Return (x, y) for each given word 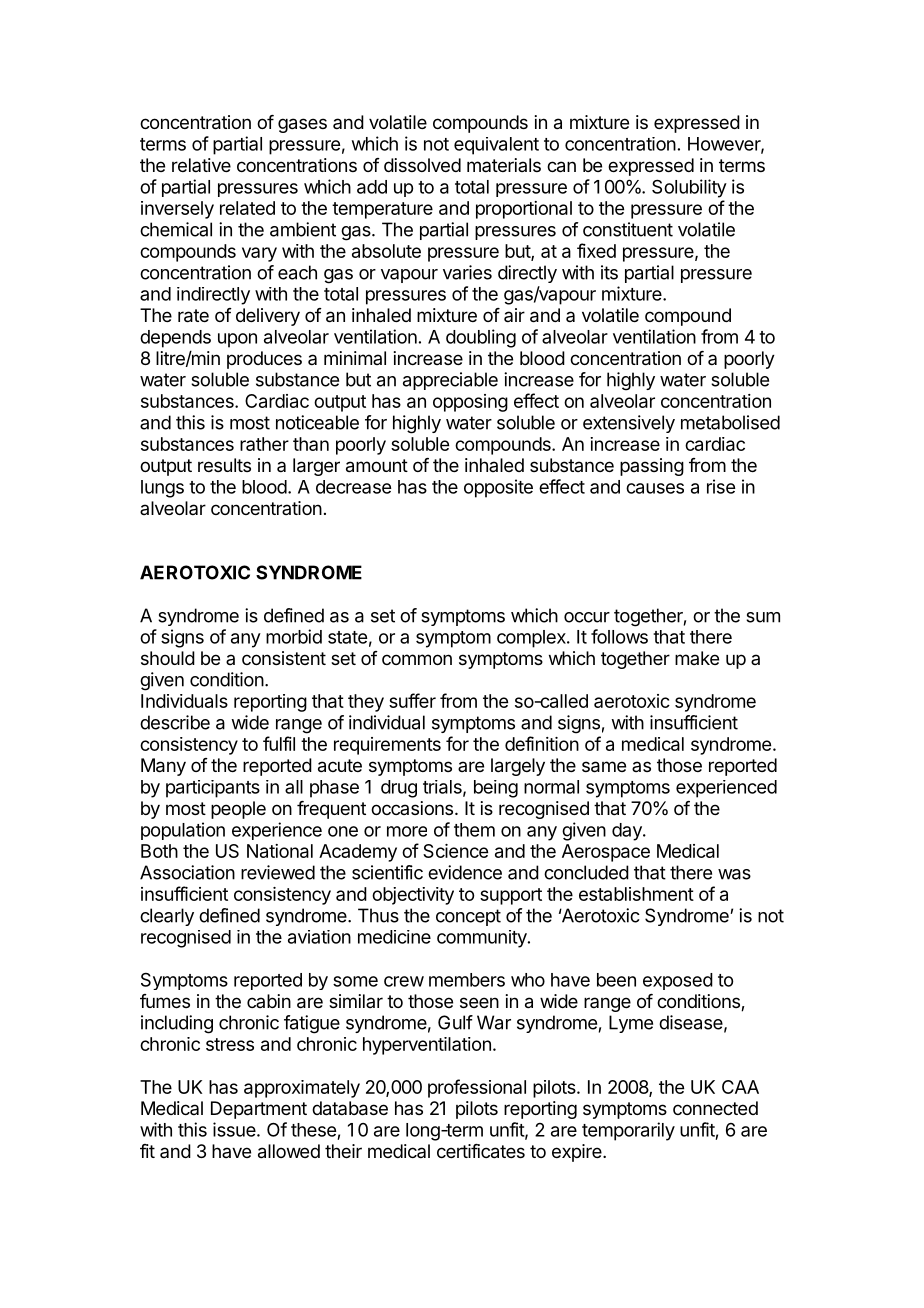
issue (234, 1129)
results (224, 465)
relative (201, 165)
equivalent (496, 146)
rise (721, 486)
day (628, 832)
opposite (498, 488)
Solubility (689, 188)
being (496, 789)
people (238, 810)
